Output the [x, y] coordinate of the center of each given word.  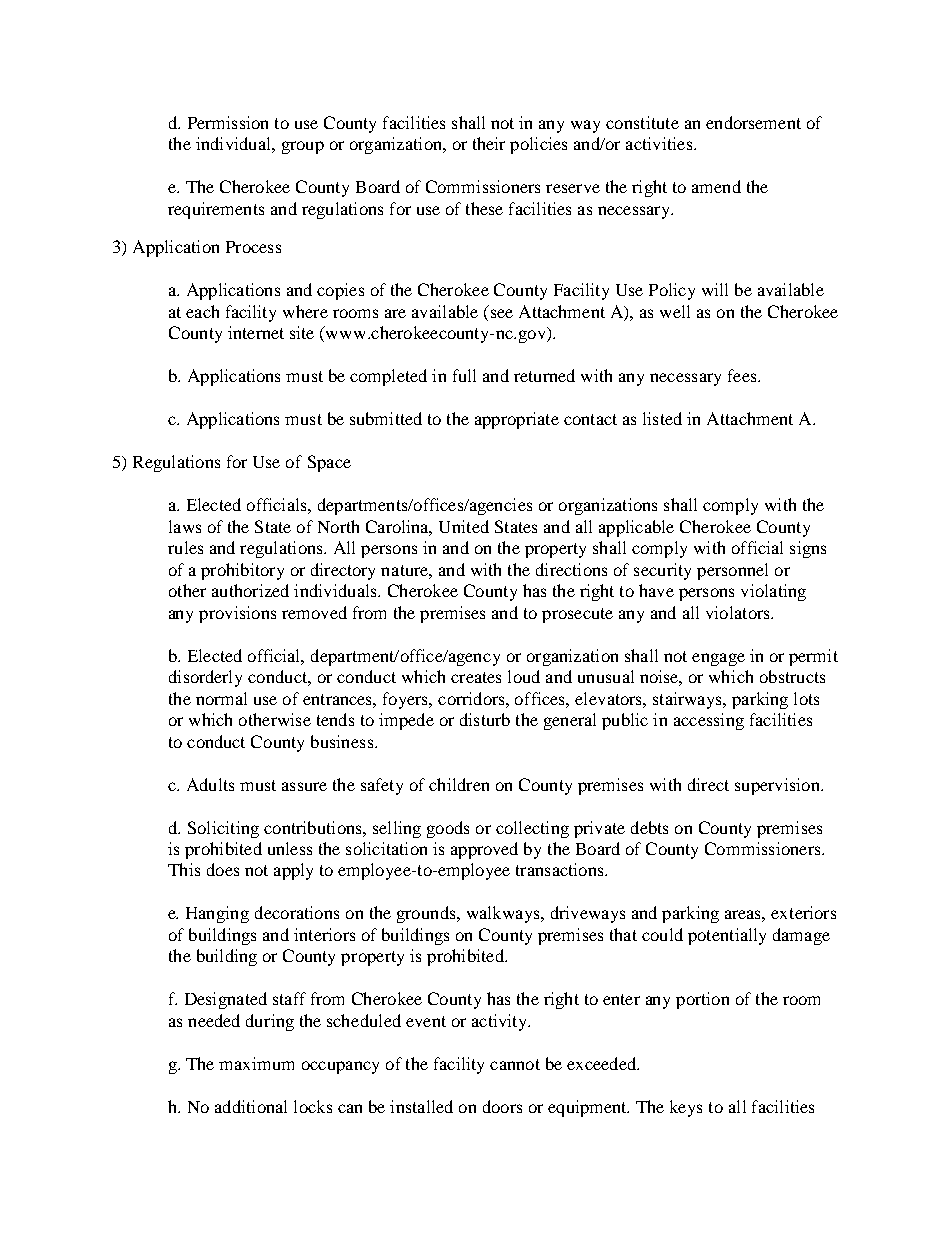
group [303, 147]
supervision [778, 786]
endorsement [753, 122]
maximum [256, 1063]
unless [290, 848]
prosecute [577, 615]
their [489, 143]
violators [739, 612]
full [464, 375]
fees [743, 375]
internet [256, 332]
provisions [237, 614]
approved [484, 850]
